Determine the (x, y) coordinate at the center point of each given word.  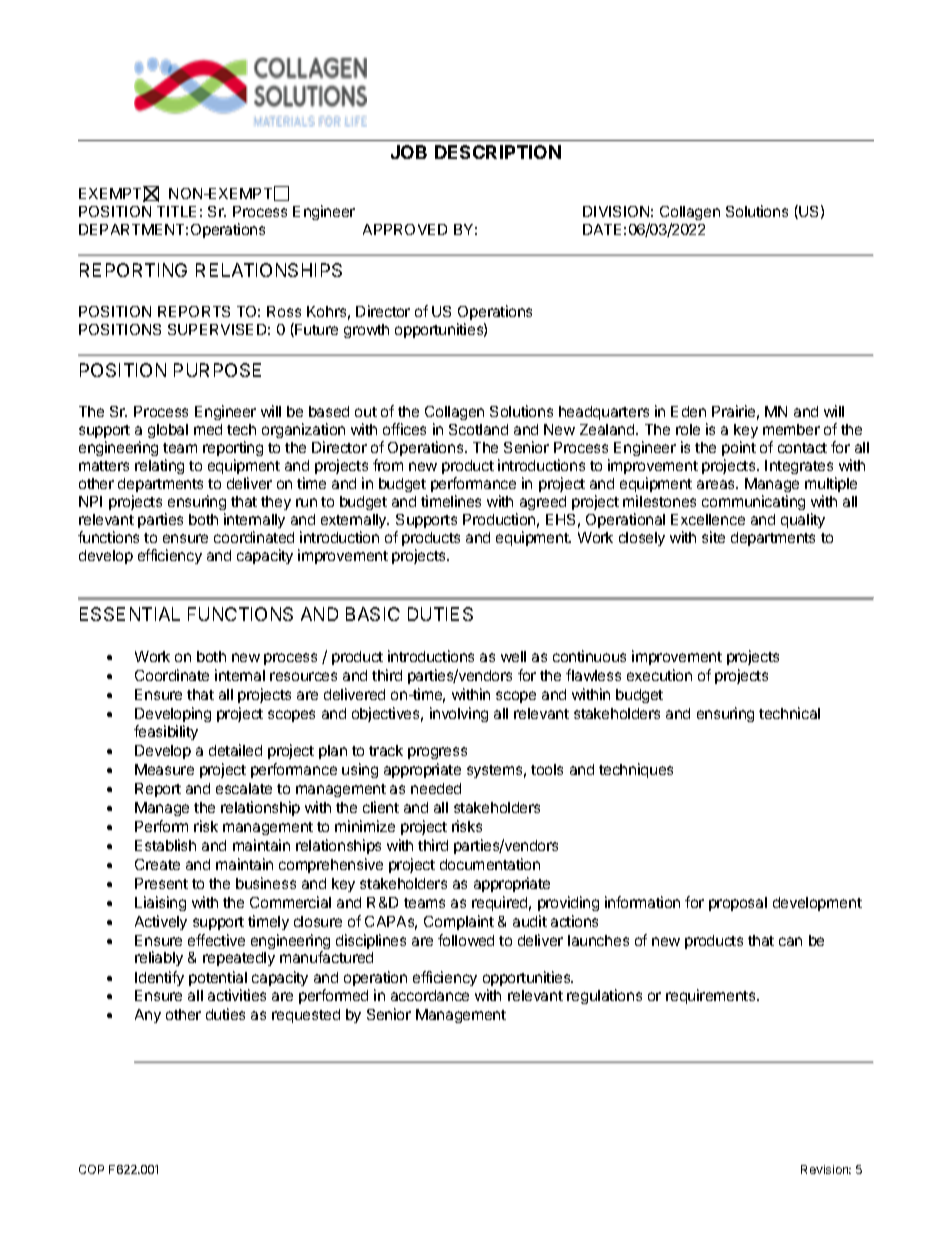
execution (659, 675)
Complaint (459, 922)
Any (148, 1016)
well (513, 656)
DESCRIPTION (498, 152)
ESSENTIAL (130, 614)
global (168, 431)
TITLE (176, 211)
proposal (738, 904)
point (739, 448)
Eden (688, 411)
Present (161, 883)
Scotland (478, 429)
